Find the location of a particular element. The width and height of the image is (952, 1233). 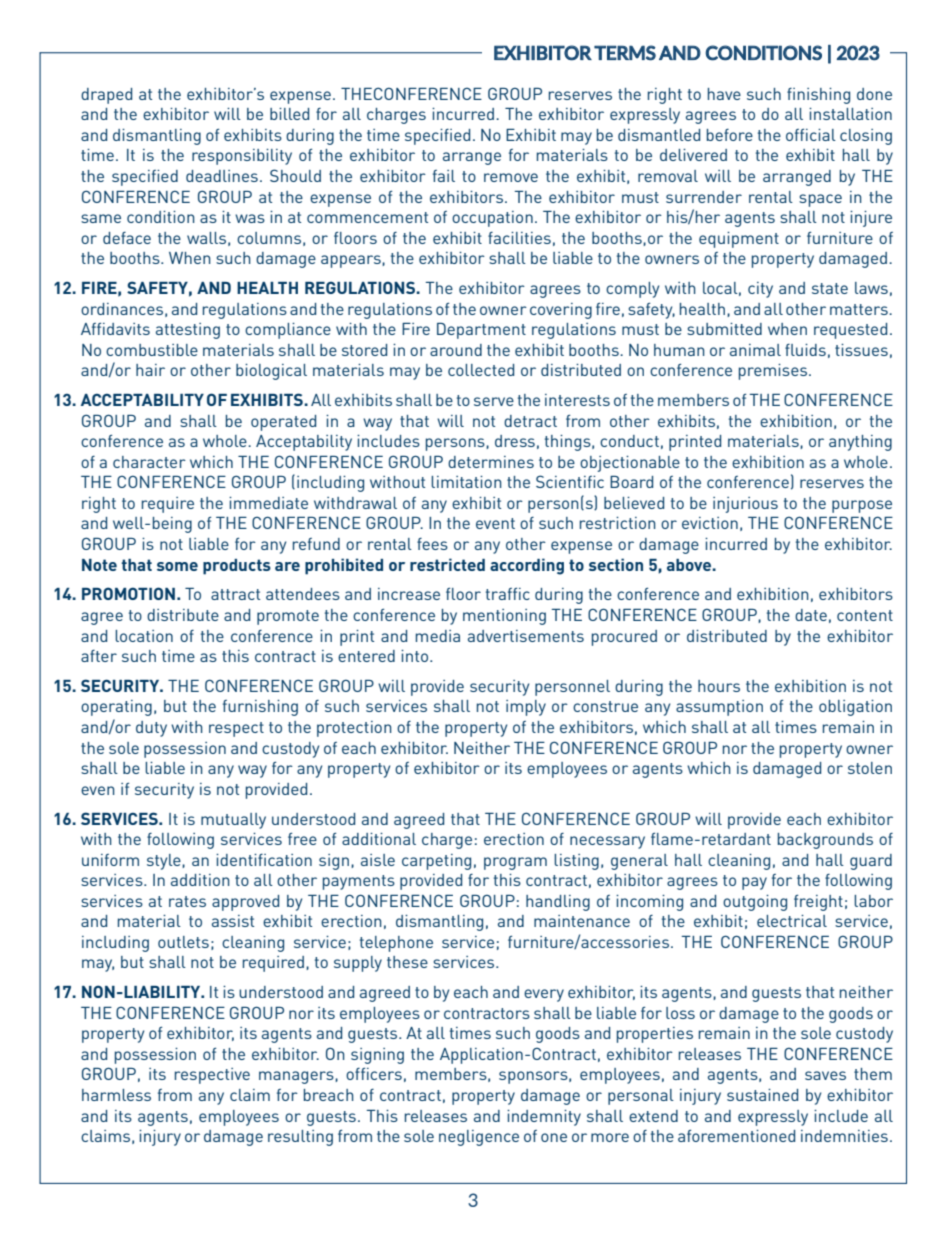

harmless is located at coordinates (116, 1095).
